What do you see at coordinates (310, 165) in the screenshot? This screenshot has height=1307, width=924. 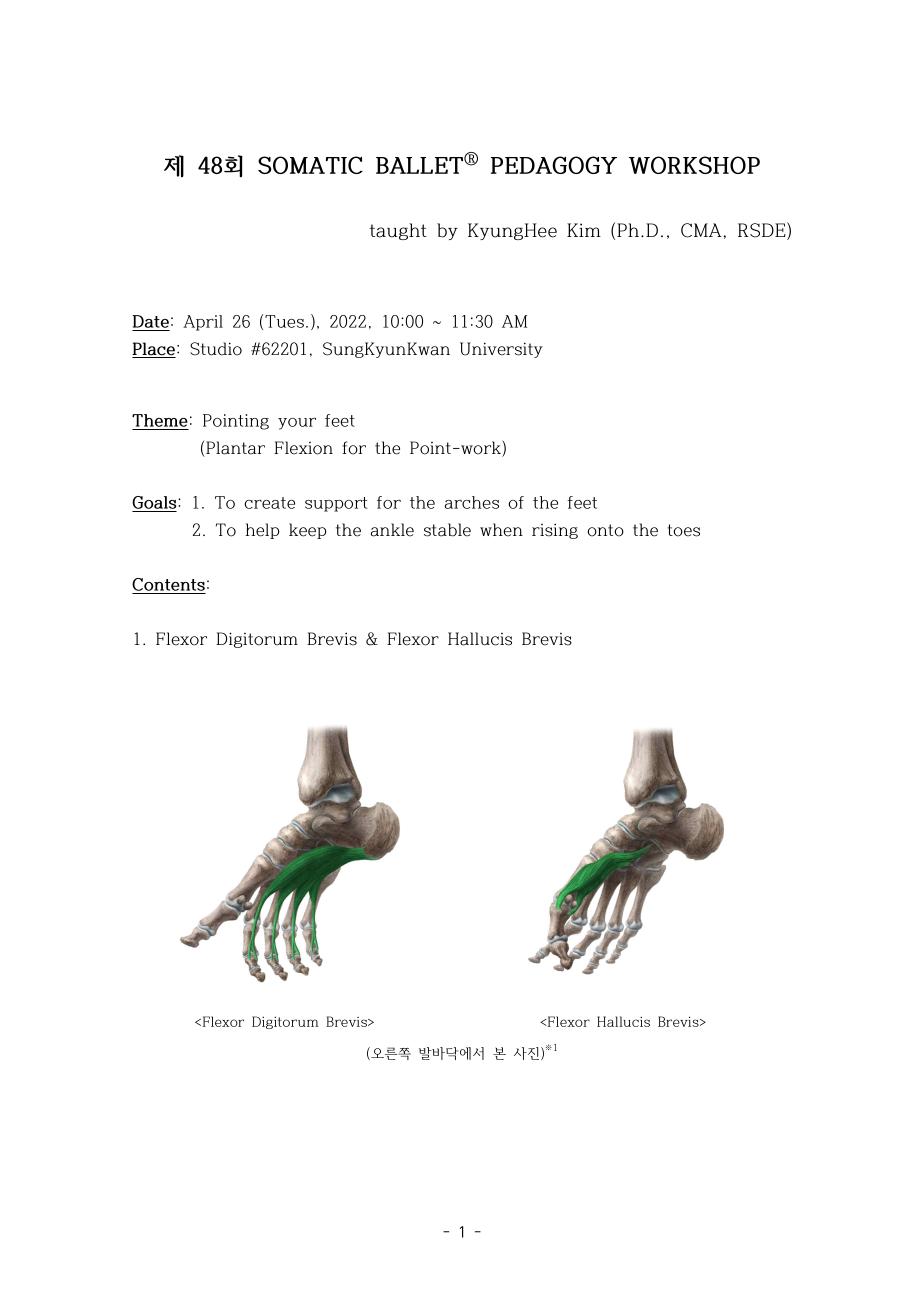 I see `SOMATIC` at bounding box center [310, 165].
